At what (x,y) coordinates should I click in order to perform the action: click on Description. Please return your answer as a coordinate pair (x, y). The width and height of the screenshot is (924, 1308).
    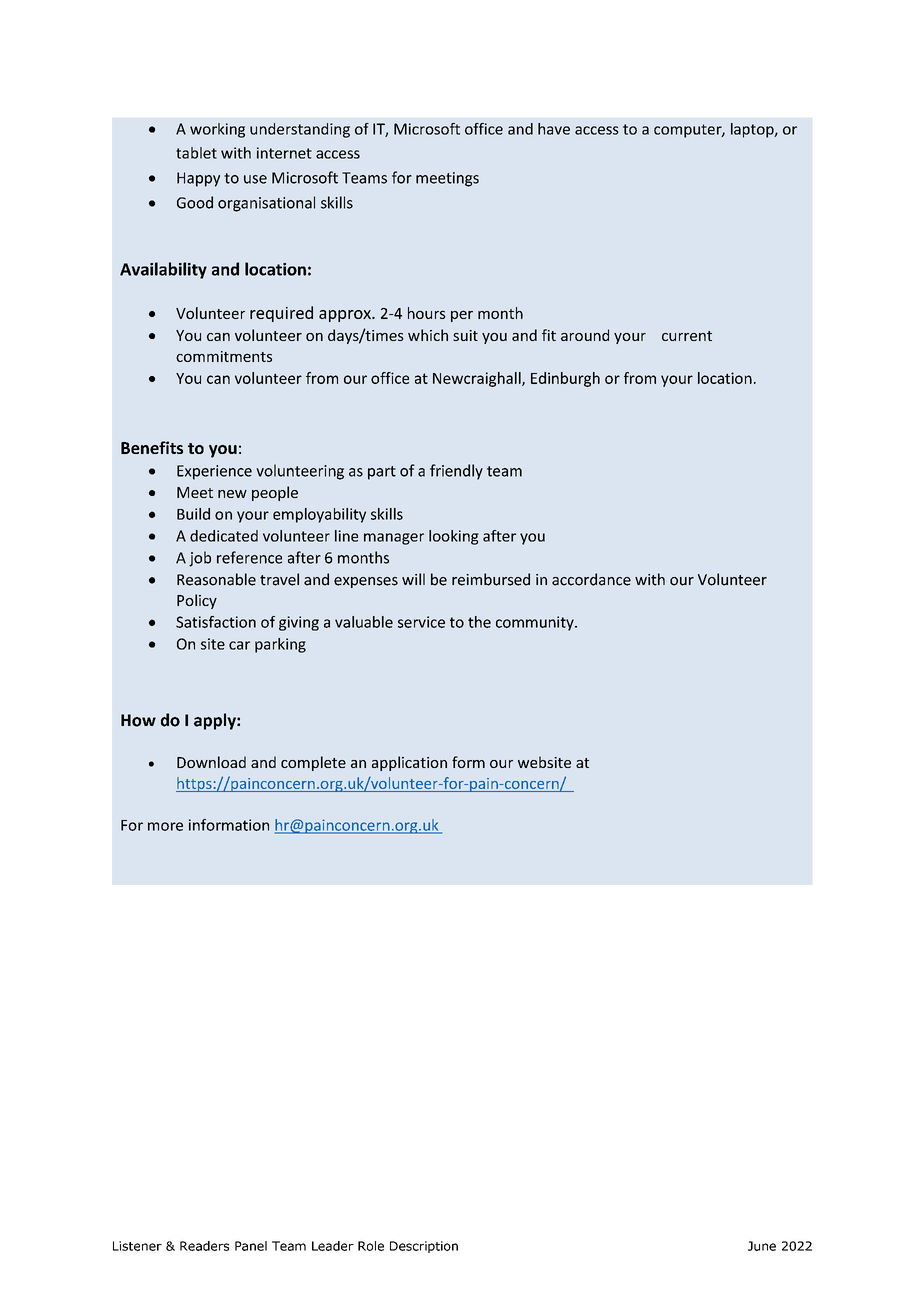
    Looking at the image, I should click on (424, 1247).
